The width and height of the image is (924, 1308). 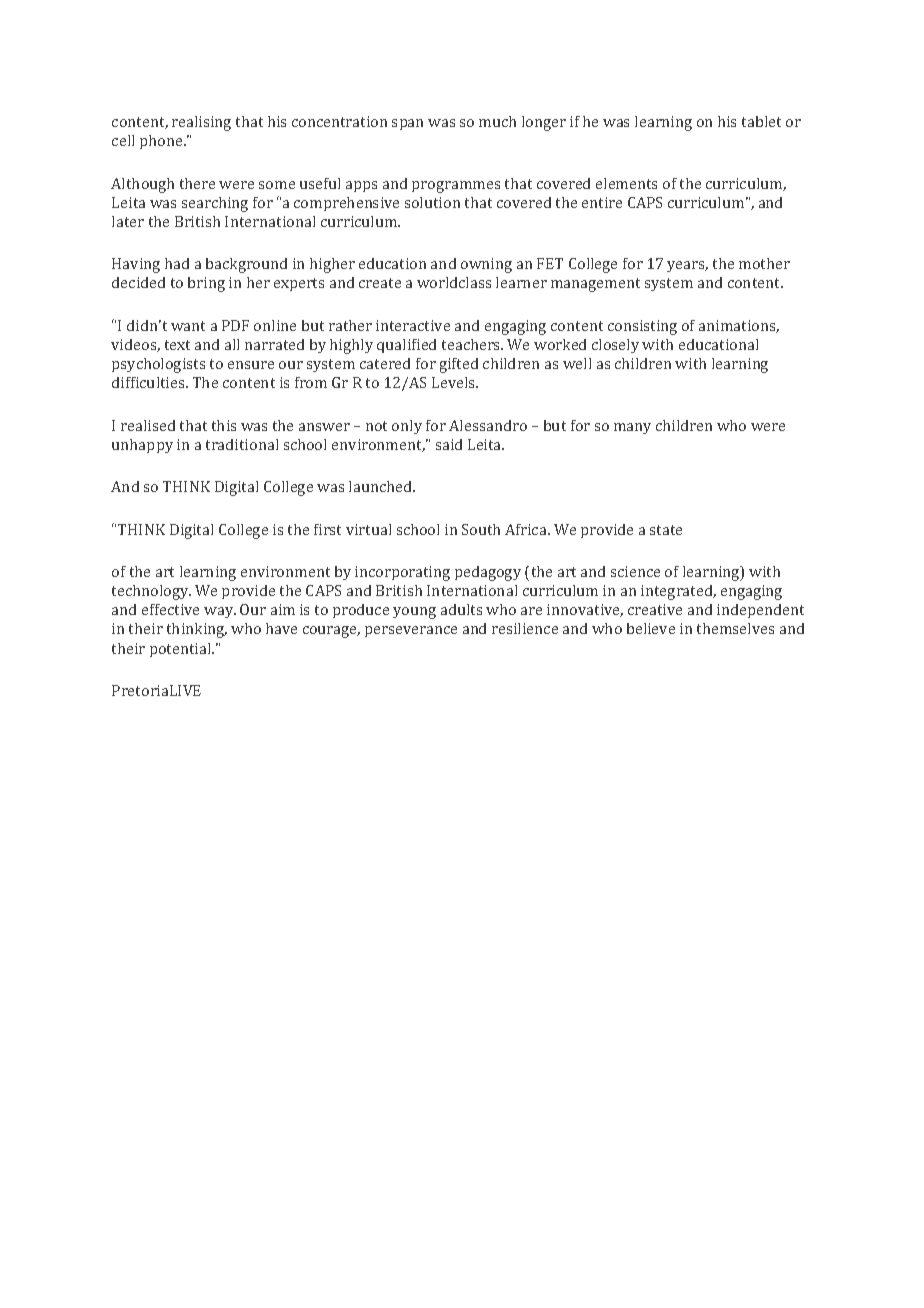 I want to click on way, so click(x=220, y=612).
